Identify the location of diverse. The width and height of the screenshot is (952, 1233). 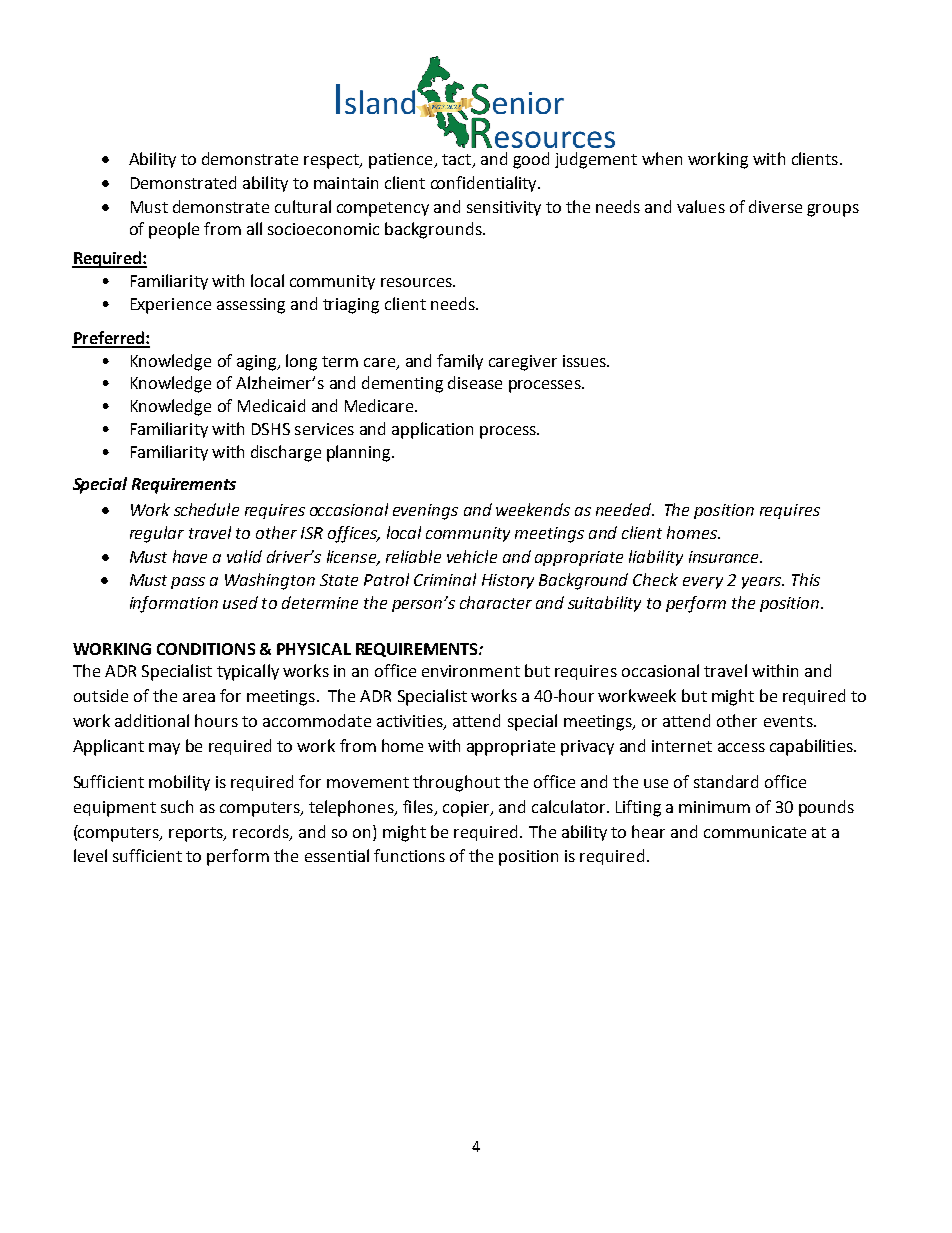
(775, 206).
